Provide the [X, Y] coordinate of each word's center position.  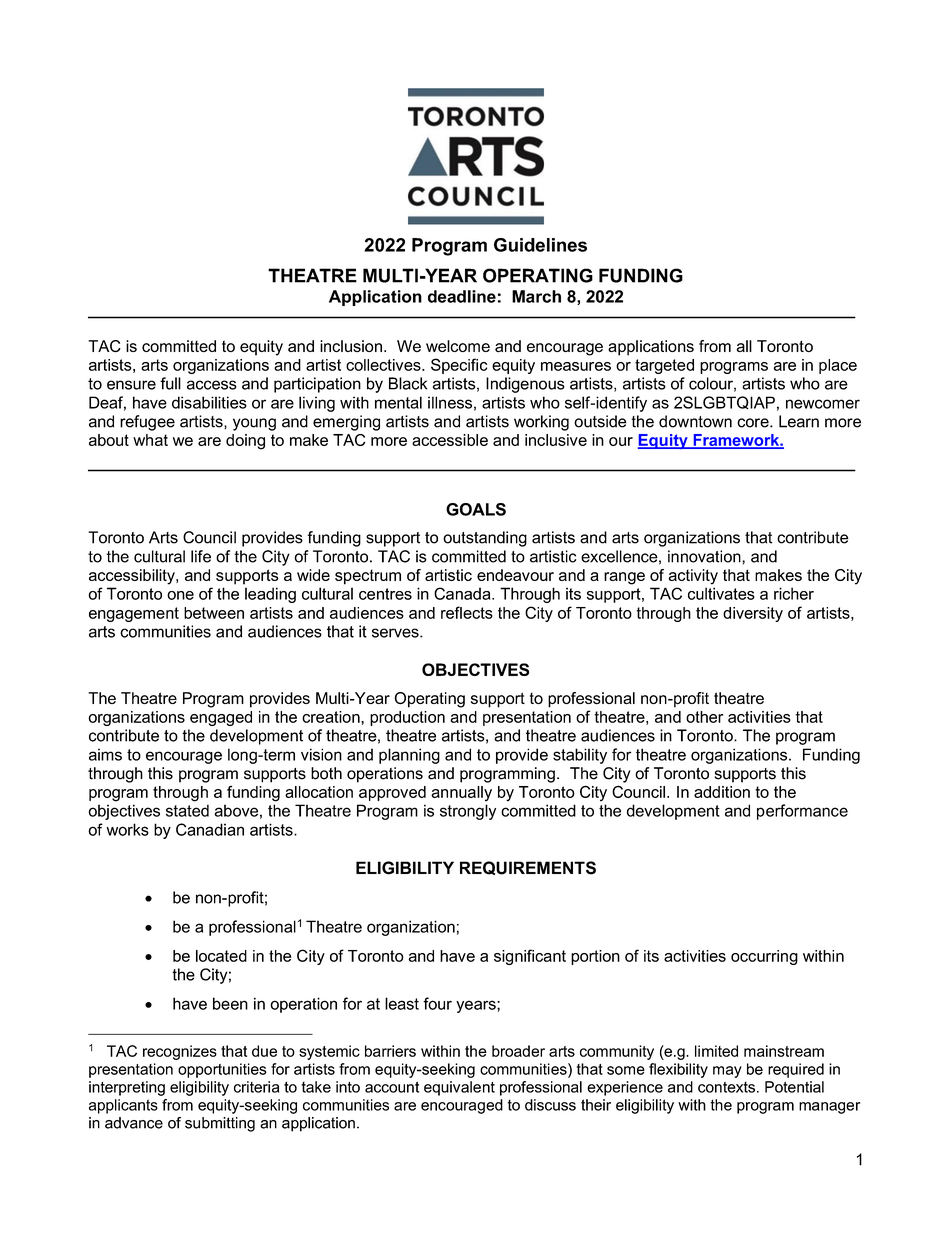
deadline [462, 296]
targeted [664, 366]
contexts [726, 1087]
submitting [220, 1124]
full [170, 383]
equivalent [459, 1088]
